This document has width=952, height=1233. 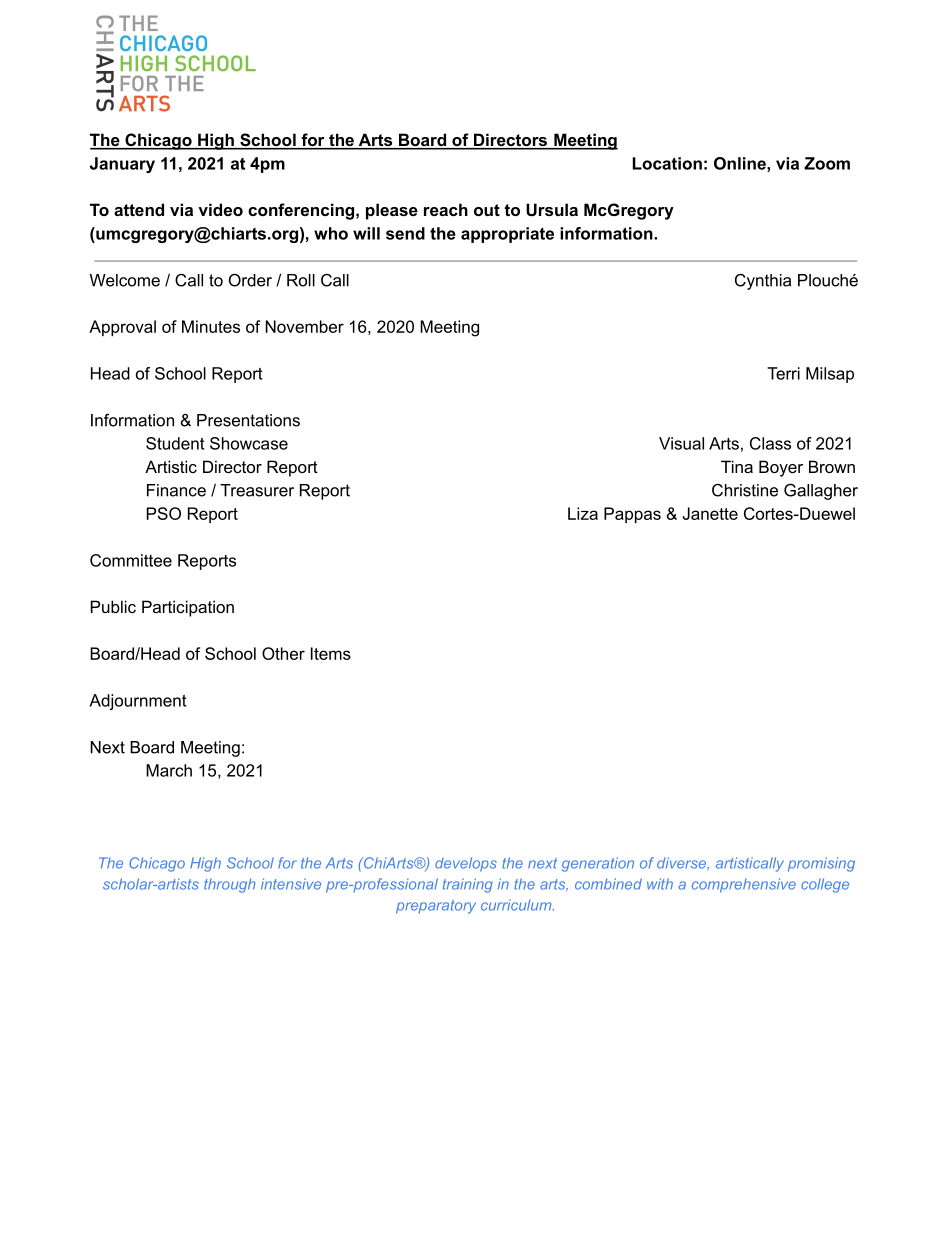 I want to click on out, so click(x=487, y=210).
